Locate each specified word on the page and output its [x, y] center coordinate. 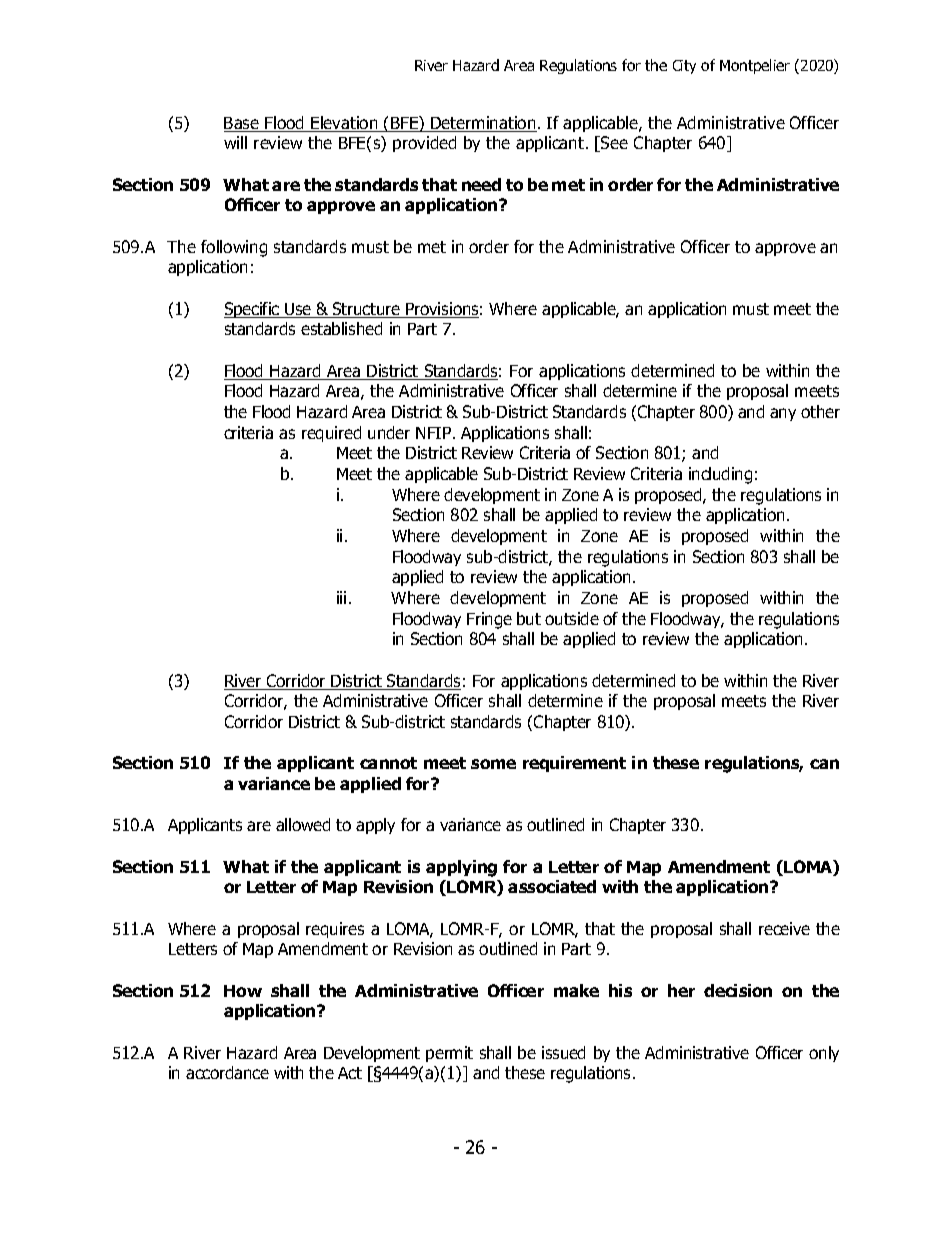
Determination [483, 124]
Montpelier [755, 66]
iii [341, 597]
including [720, 475]
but [529, 618]
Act [350, 1073]
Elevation [344, 124]
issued [563, 1052]
